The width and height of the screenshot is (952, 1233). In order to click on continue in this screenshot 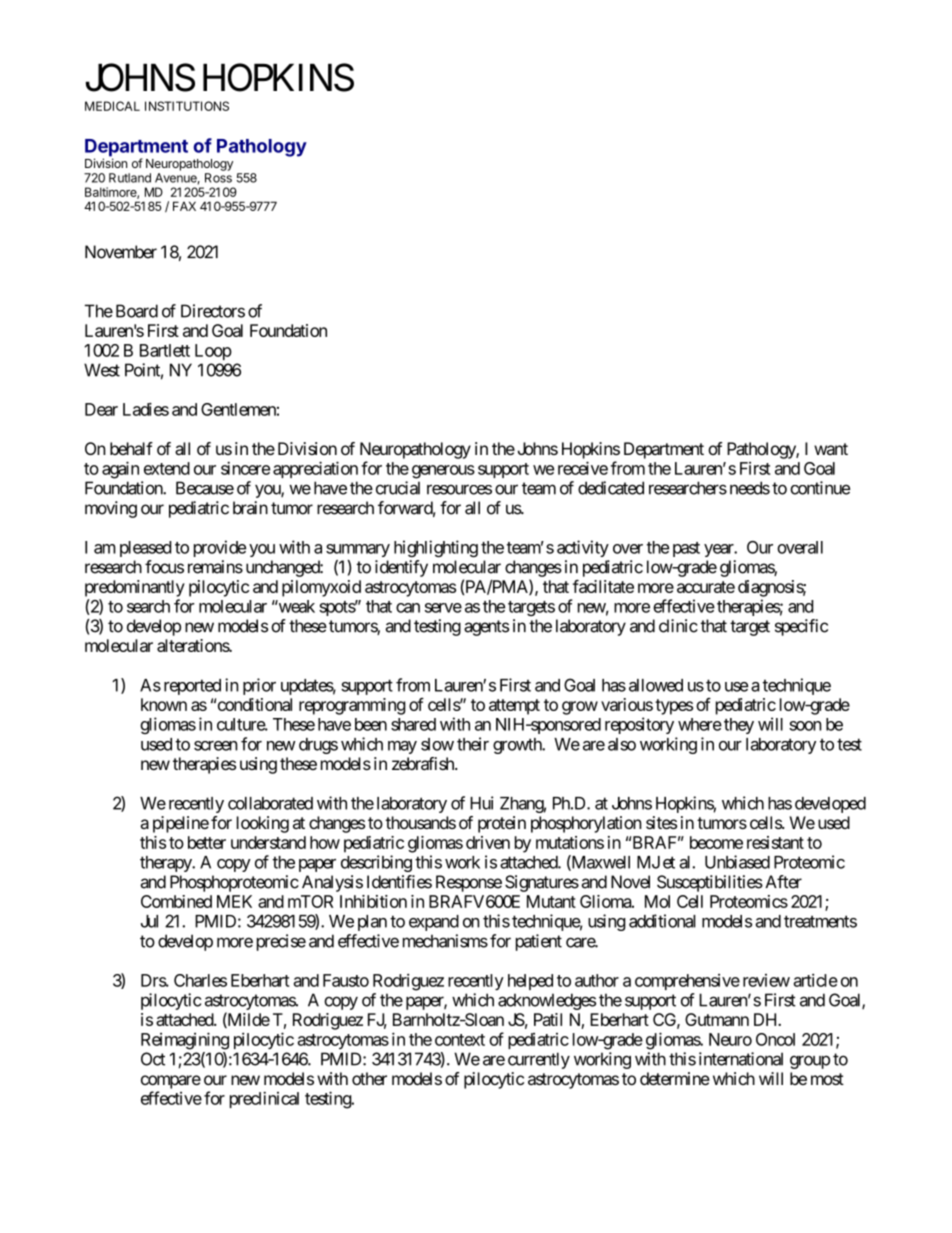, I will do `click(820, 488)`.
